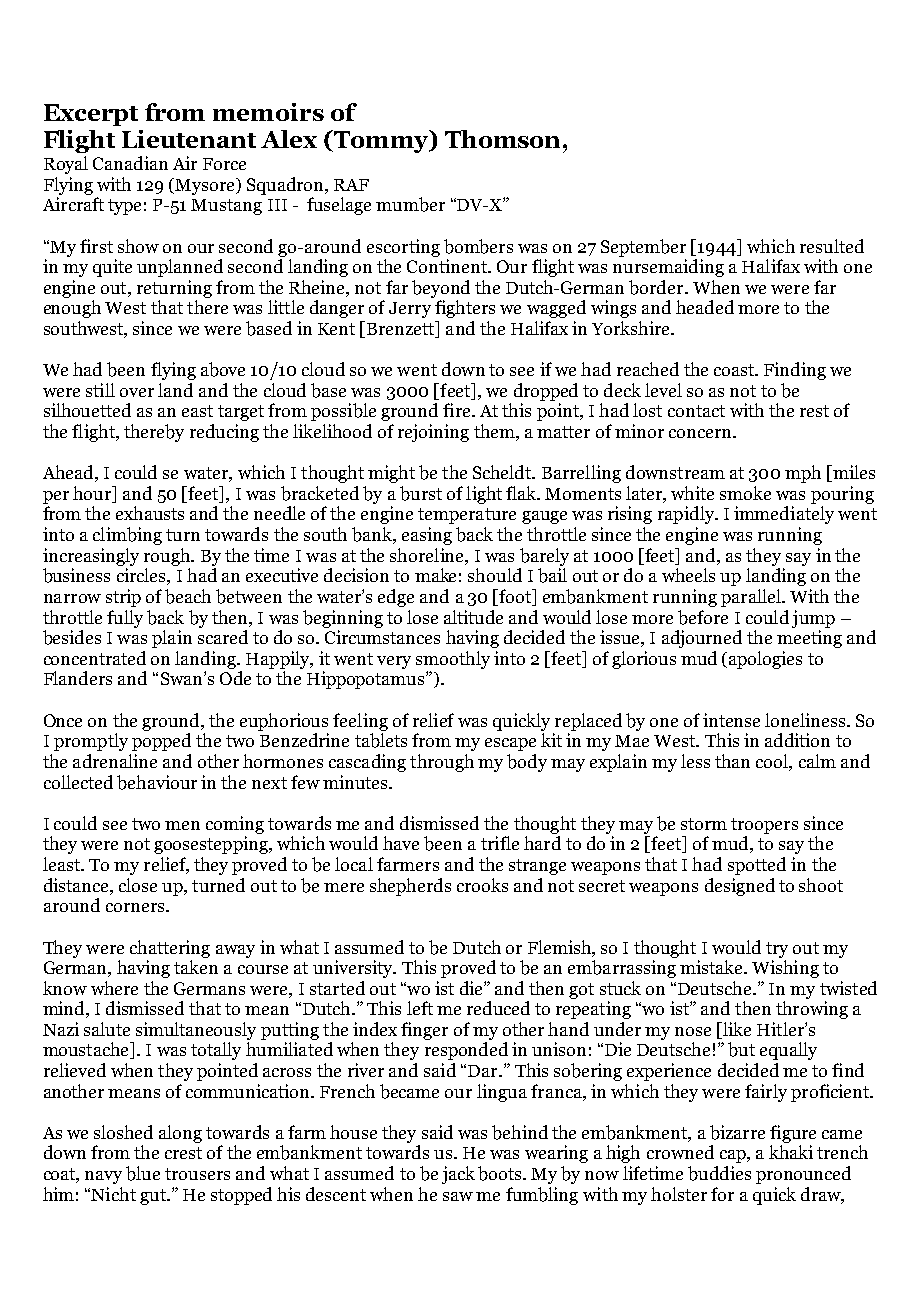 The width and height of the document is (924, 1308). I want to click on jack, so click(458, 1175).
